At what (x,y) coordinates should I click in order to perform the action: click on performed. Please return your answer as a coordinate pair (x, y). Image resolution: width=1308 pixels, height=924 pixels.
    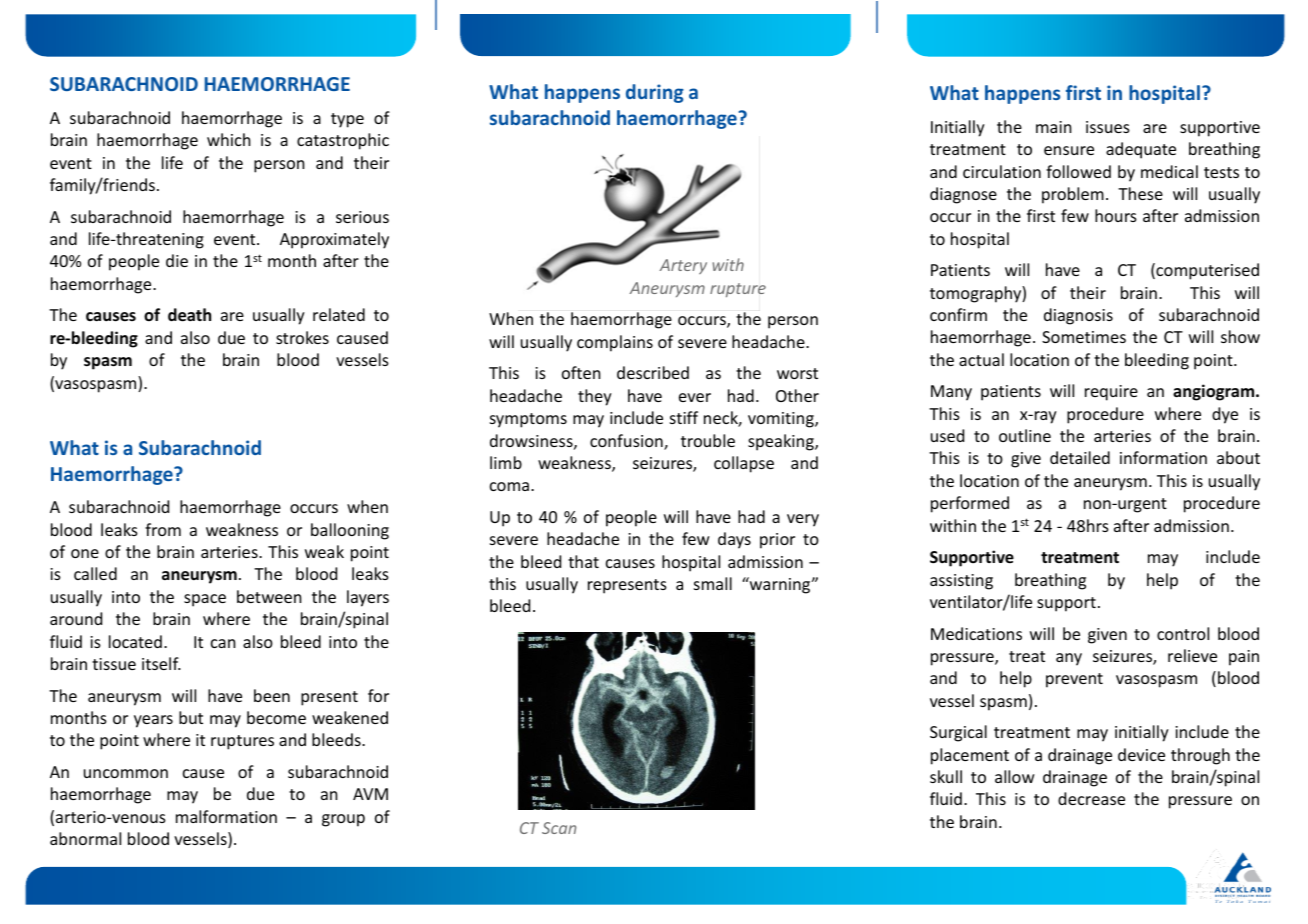
    Looking at the image, I should click on (970, 504).
